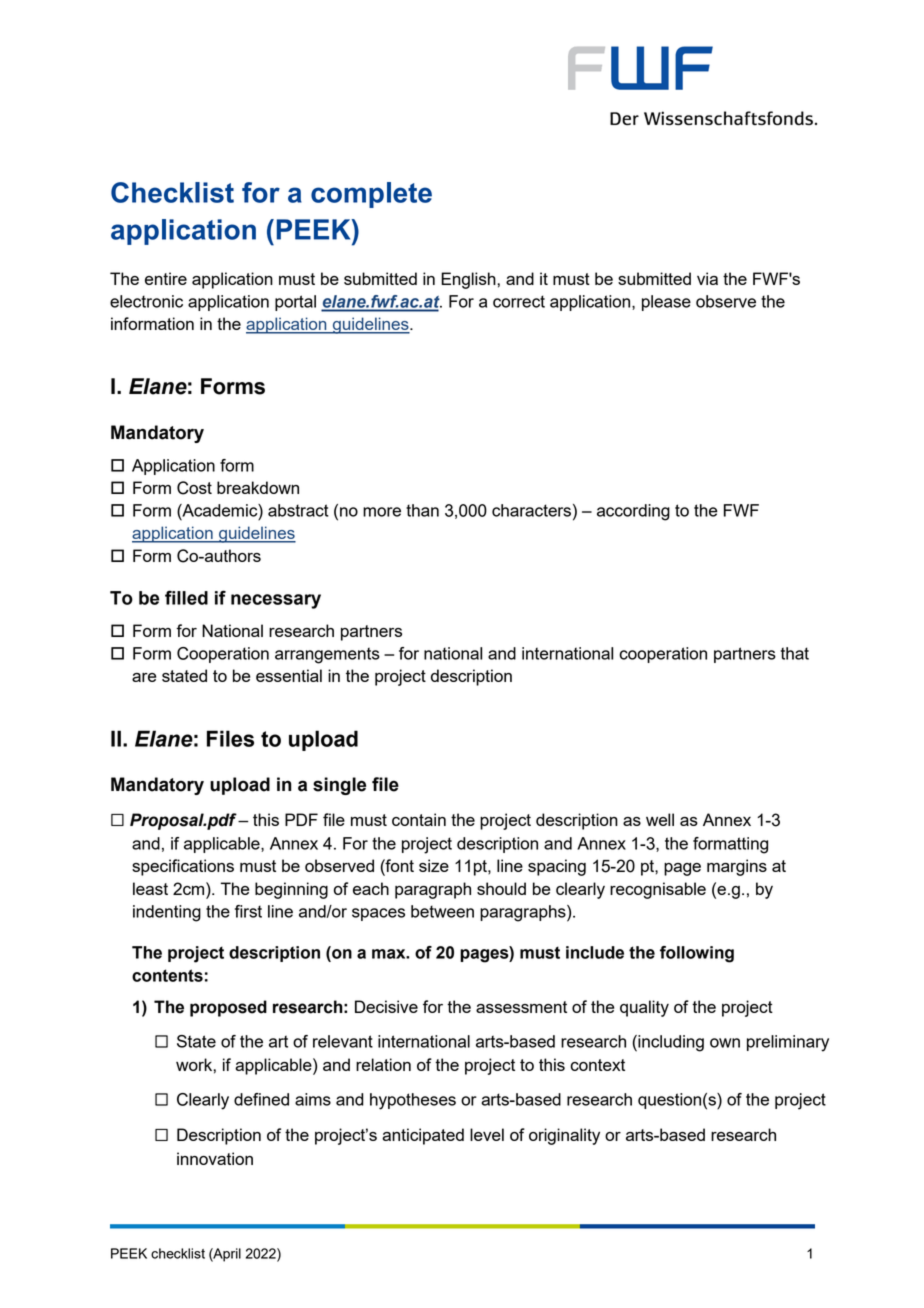 Image resolution: width=924 pixels, height=1308 pixels. Describe the element at coordinates (469, 280) in the page. I see `English` at that location.
